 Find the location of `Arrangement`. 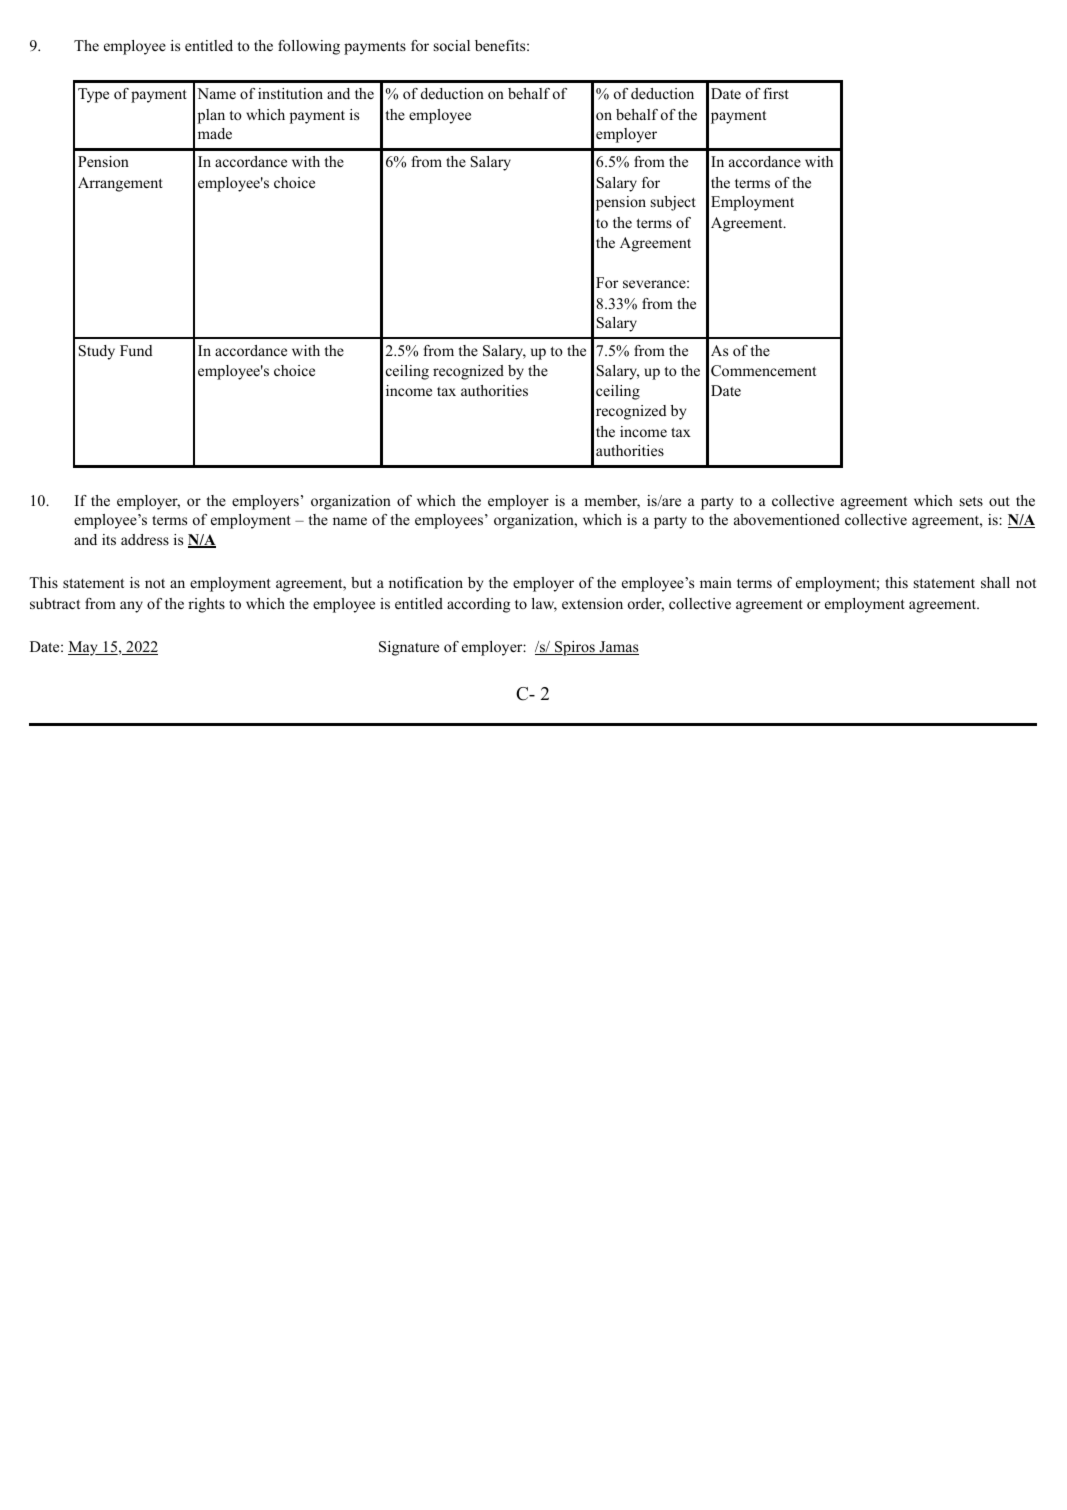

Arrangement is located at coordinates (120, 184).
